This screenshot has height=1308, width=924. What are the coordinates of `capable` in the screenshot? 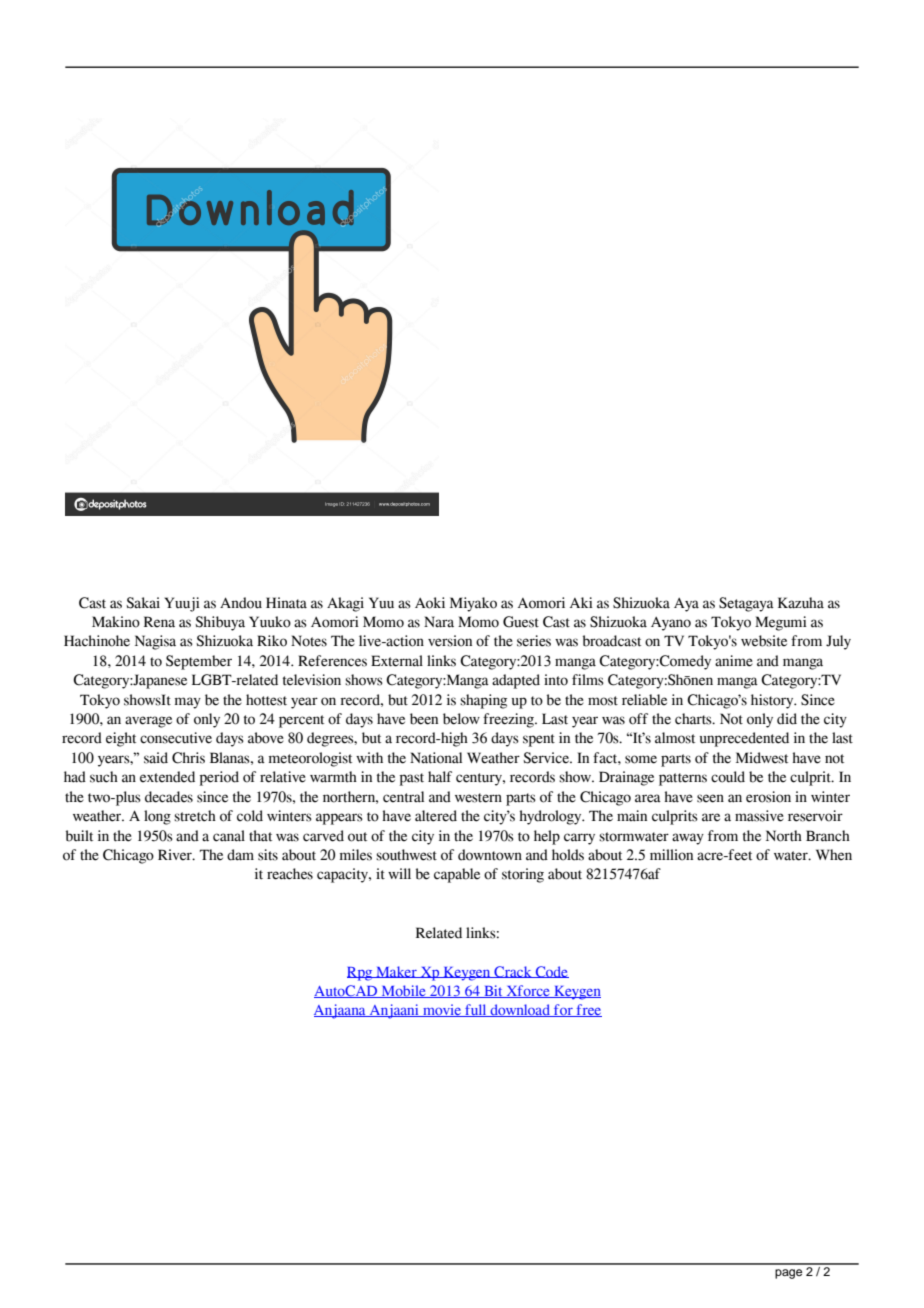 It's located at (457, 875).
